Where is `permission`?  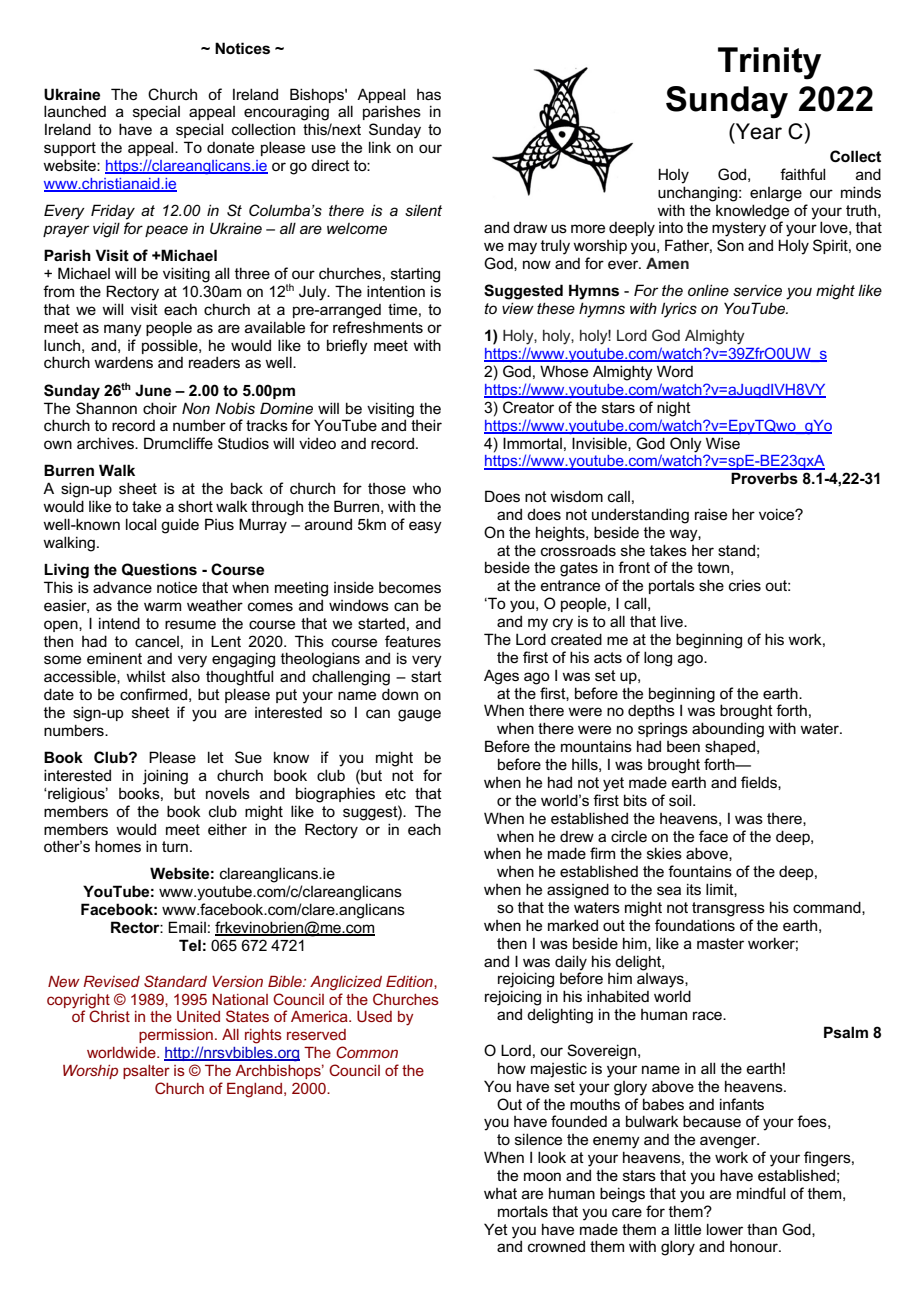 permission is located at coordinates (176, 1036).
